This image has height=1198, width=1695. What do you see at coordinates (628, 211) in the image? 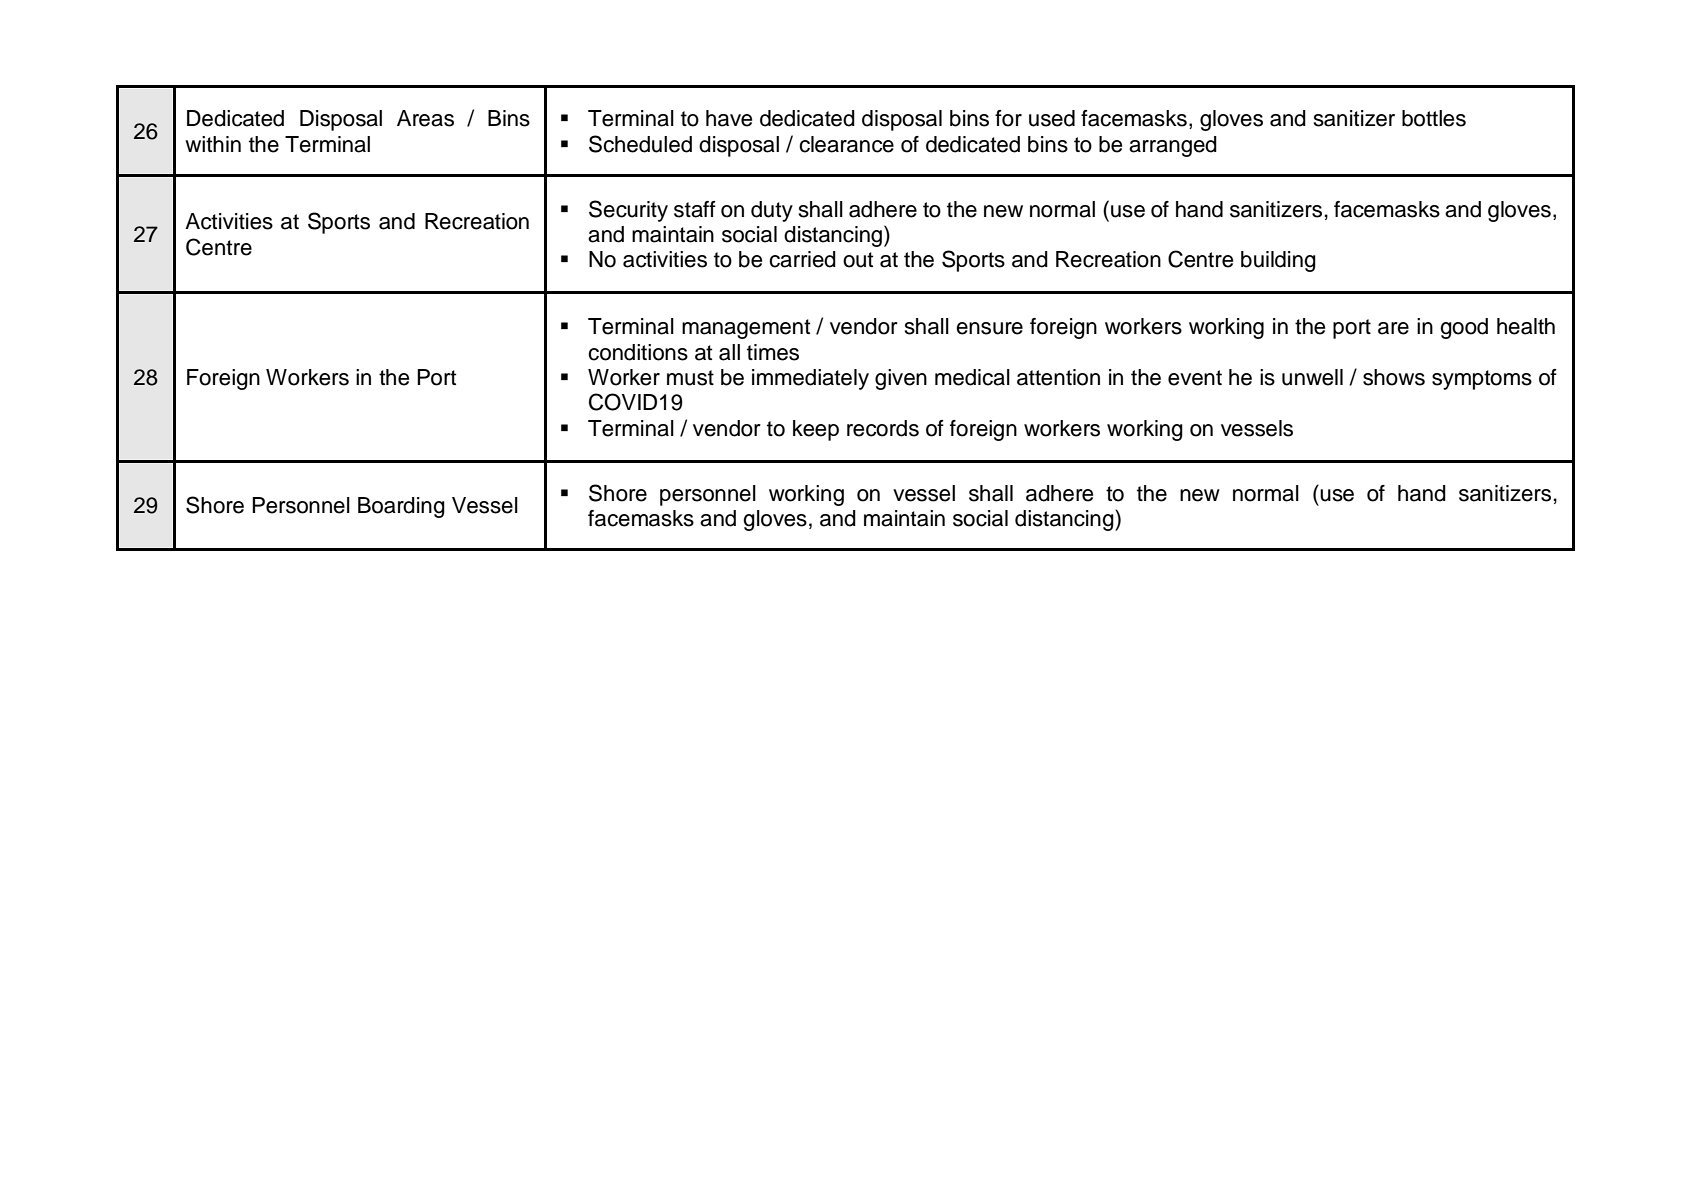
I see `Security` at bounding box center [628, 211].
